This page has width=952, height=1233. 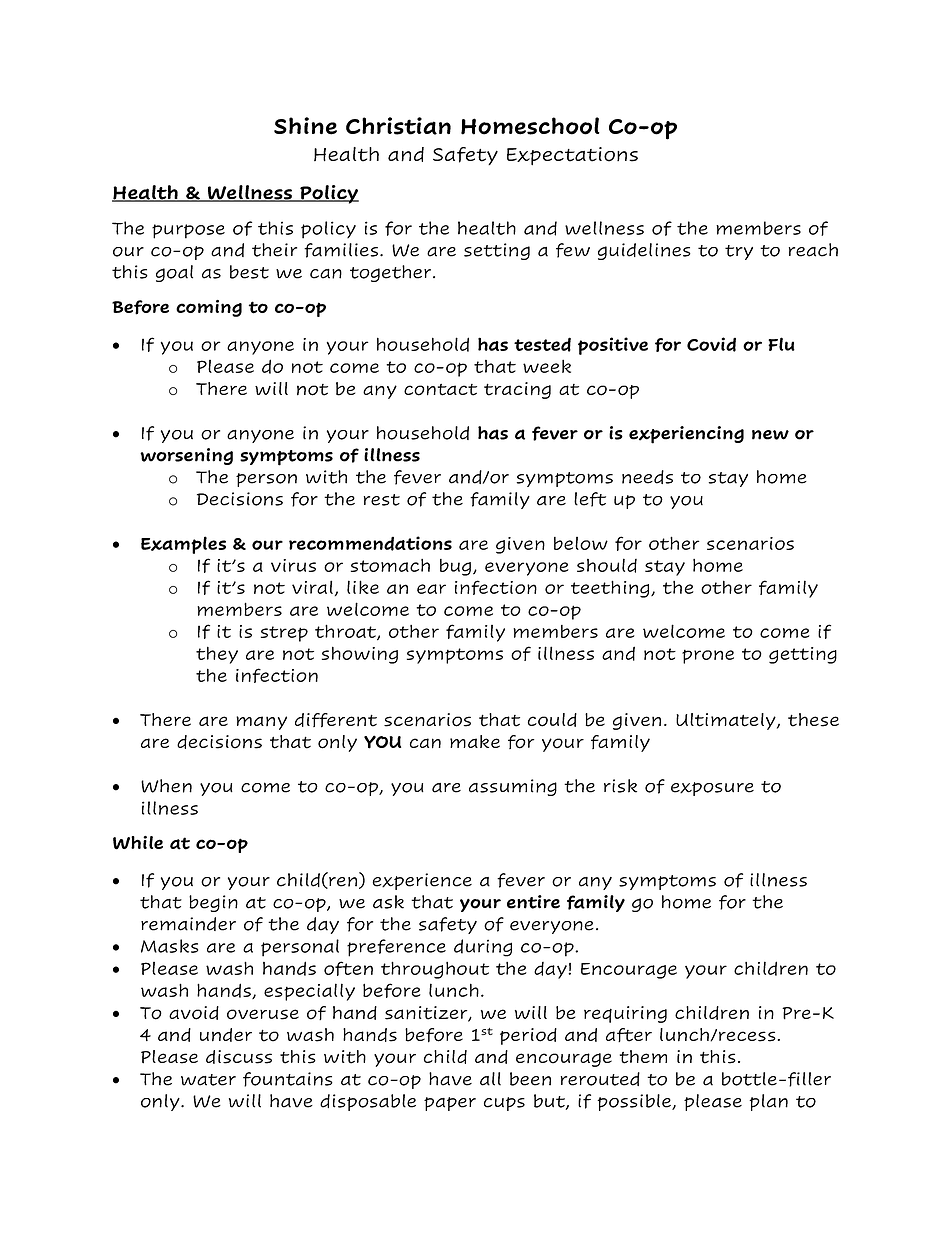 I want to click on make, so click(x=475, y=741).
